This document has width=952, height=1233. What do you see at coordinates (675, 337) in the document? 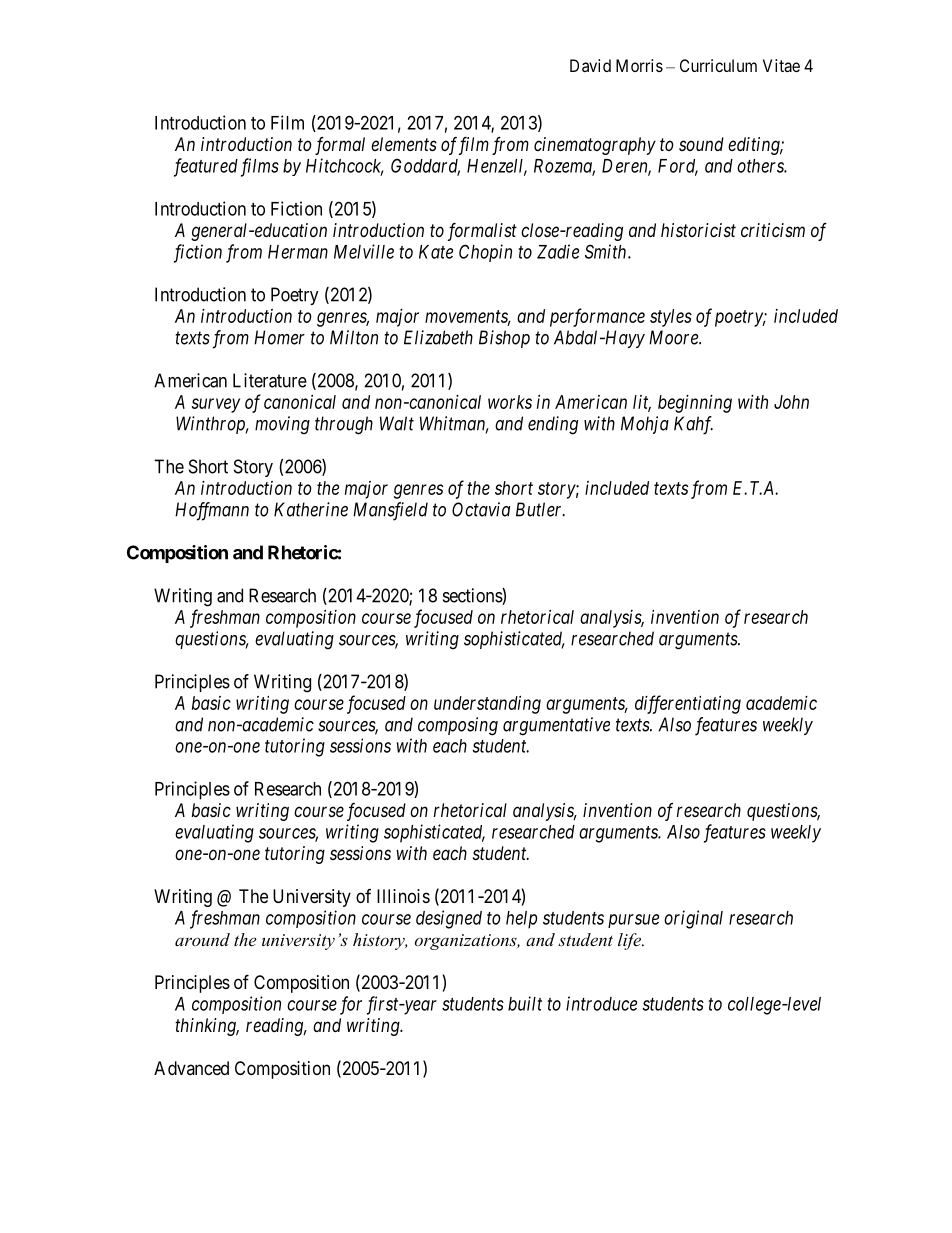
I see `Moore` at bounding box center [675, 337].
